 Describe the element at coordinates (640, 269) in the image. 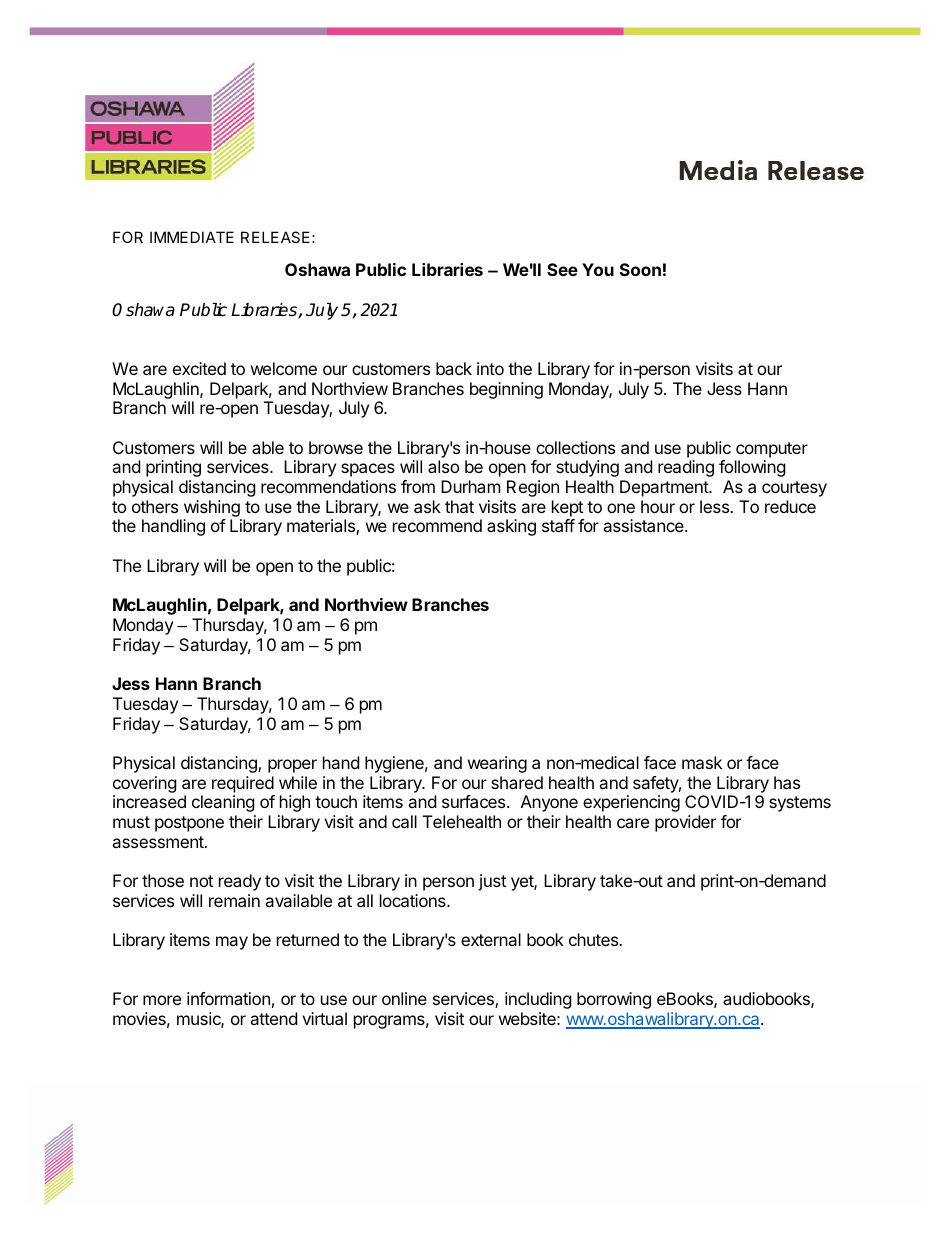

I see `Soon` at that location.
